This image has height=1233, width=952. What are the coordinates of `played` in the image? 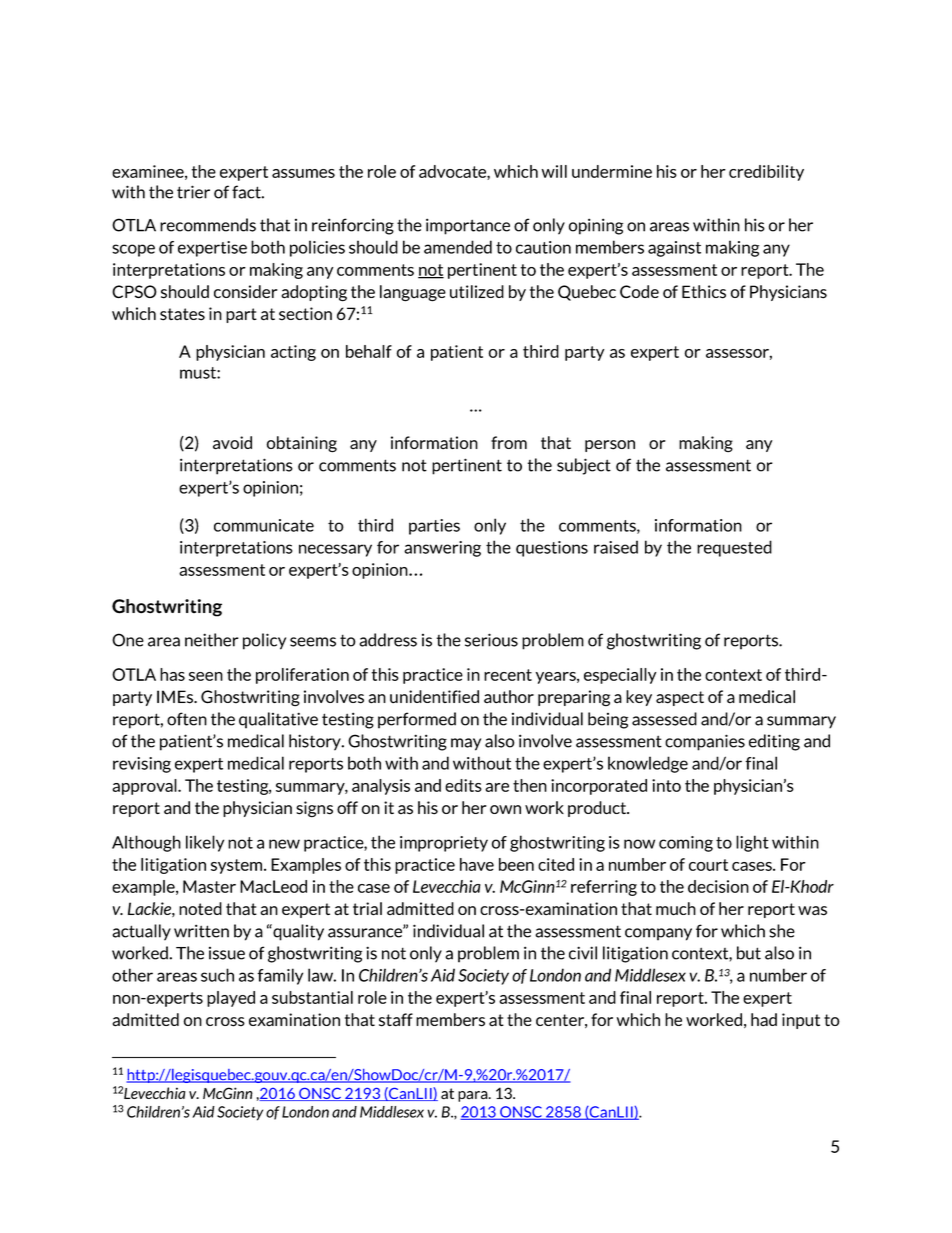 It's located at (231, 999).
